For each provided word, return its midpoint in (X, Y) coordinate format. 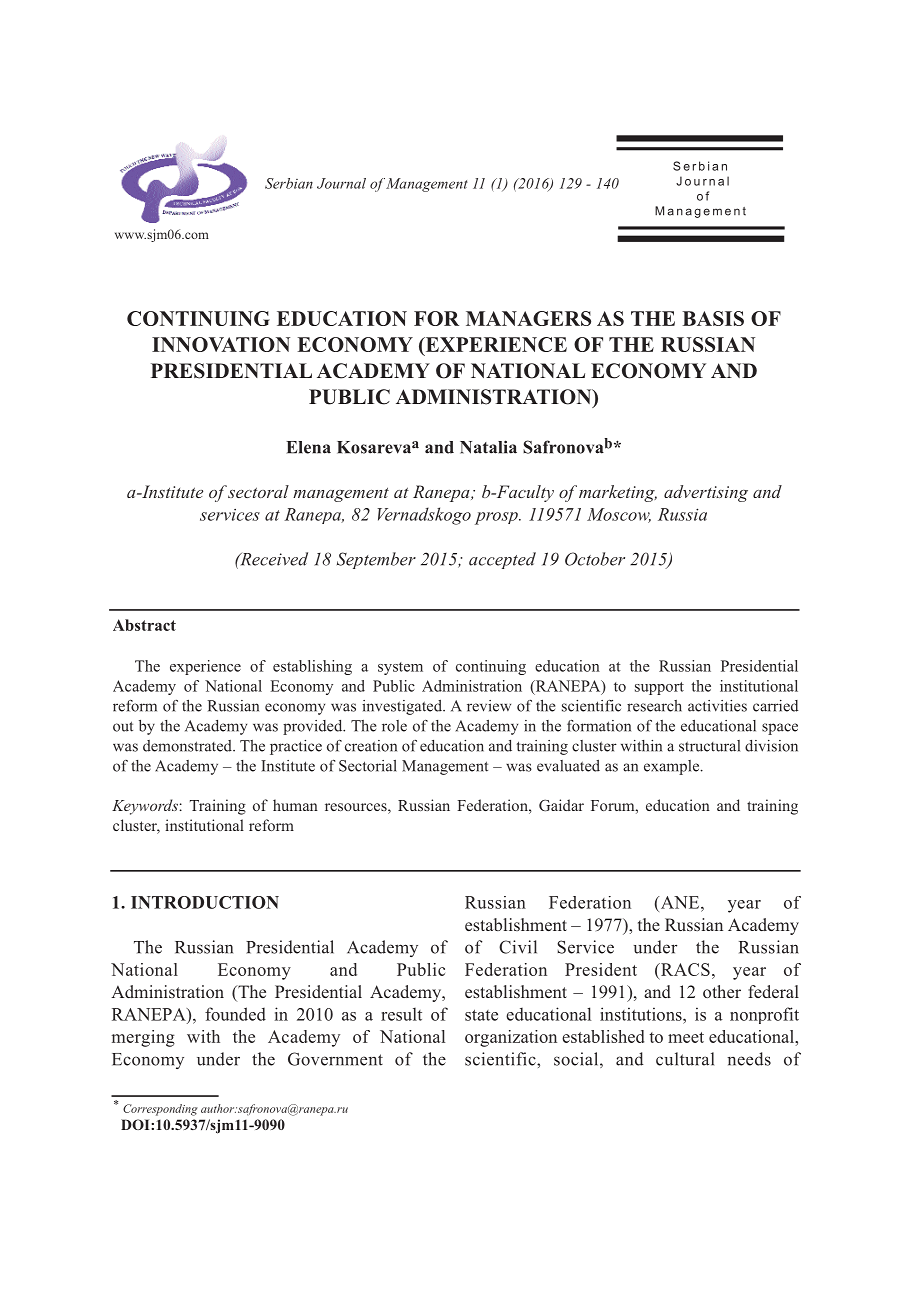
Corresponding (160, 1110)
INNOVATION (221, 344)
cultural (685, 1059)
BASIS (713, 318)
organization (511, 1038)
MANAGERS (528, 318)
